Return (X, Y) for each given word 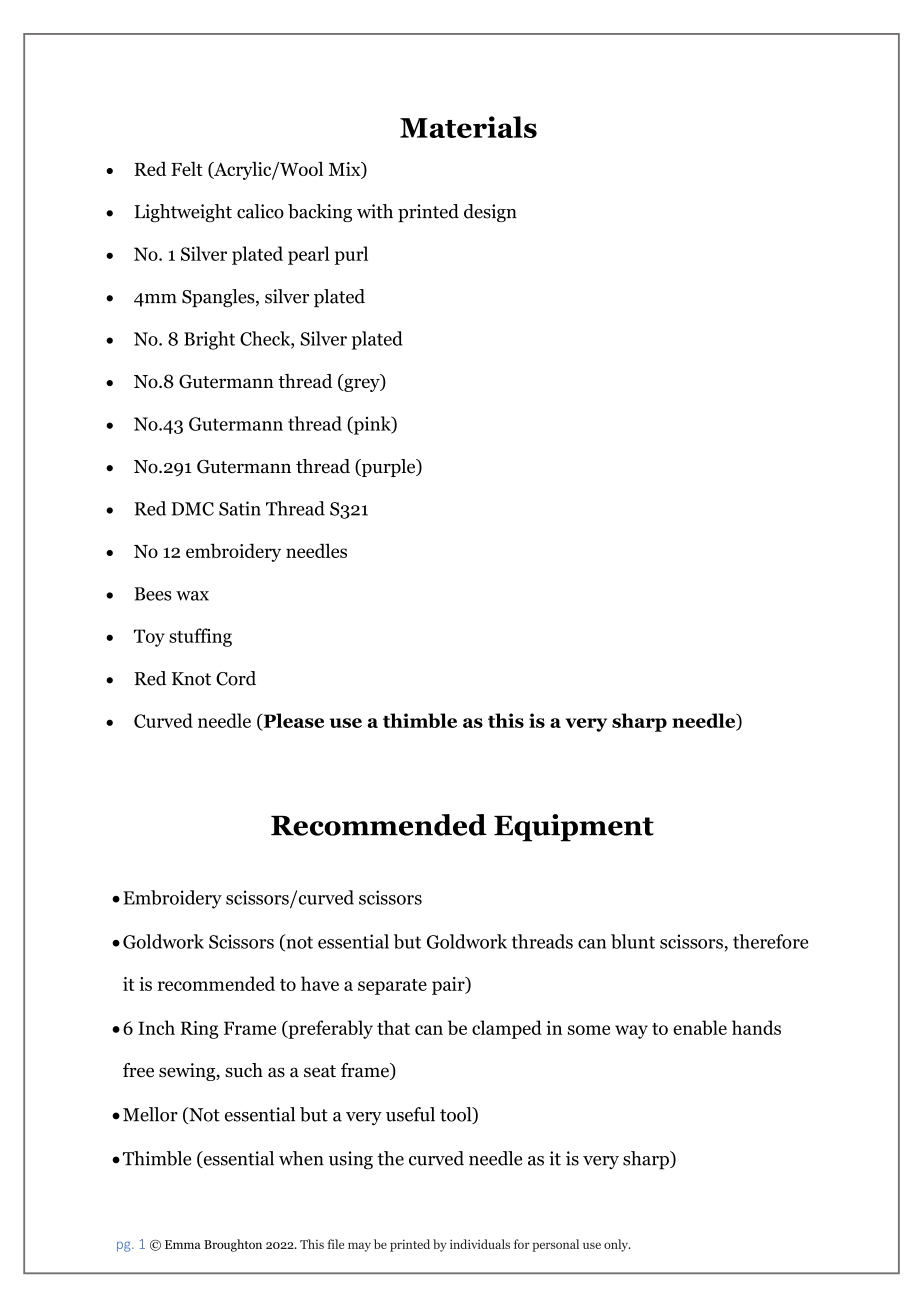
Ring (199, 1030)
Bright (209, 340)
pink (372, 425)
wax (192, 596)
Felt (187, 168)
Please (292, 721)
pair (449, 986)
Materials (468, 127)
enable (700, 1027)
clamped (507, 1029)
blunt (633, 941)
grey (362, 385)
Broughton (233, 1245)
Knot (191, 679)
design (490, 213)
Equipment (574, 828)
